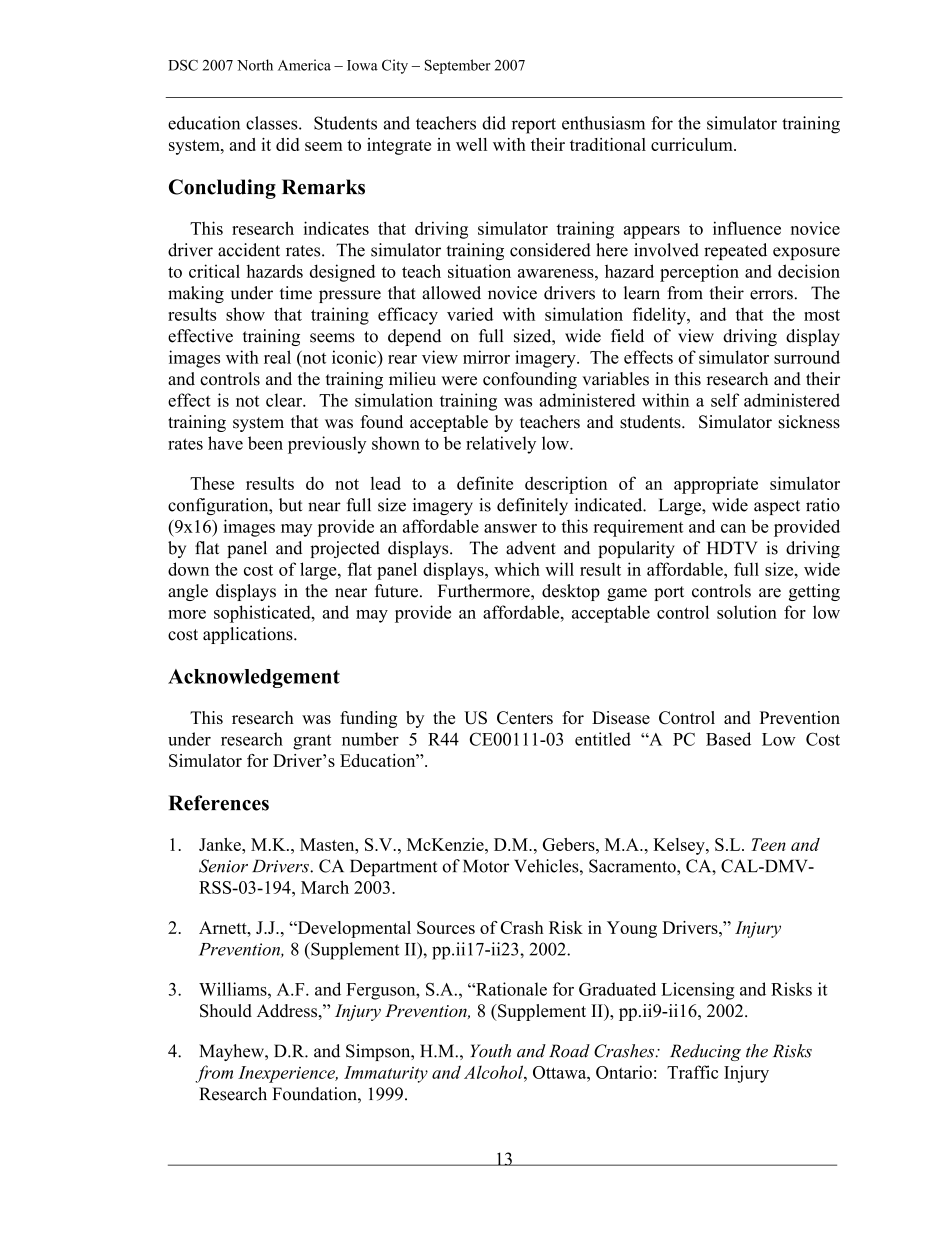 The image size is (952, 1233). Describe the element at coordinates (728, 739) in the screenshot. I see `Based` at that location.
